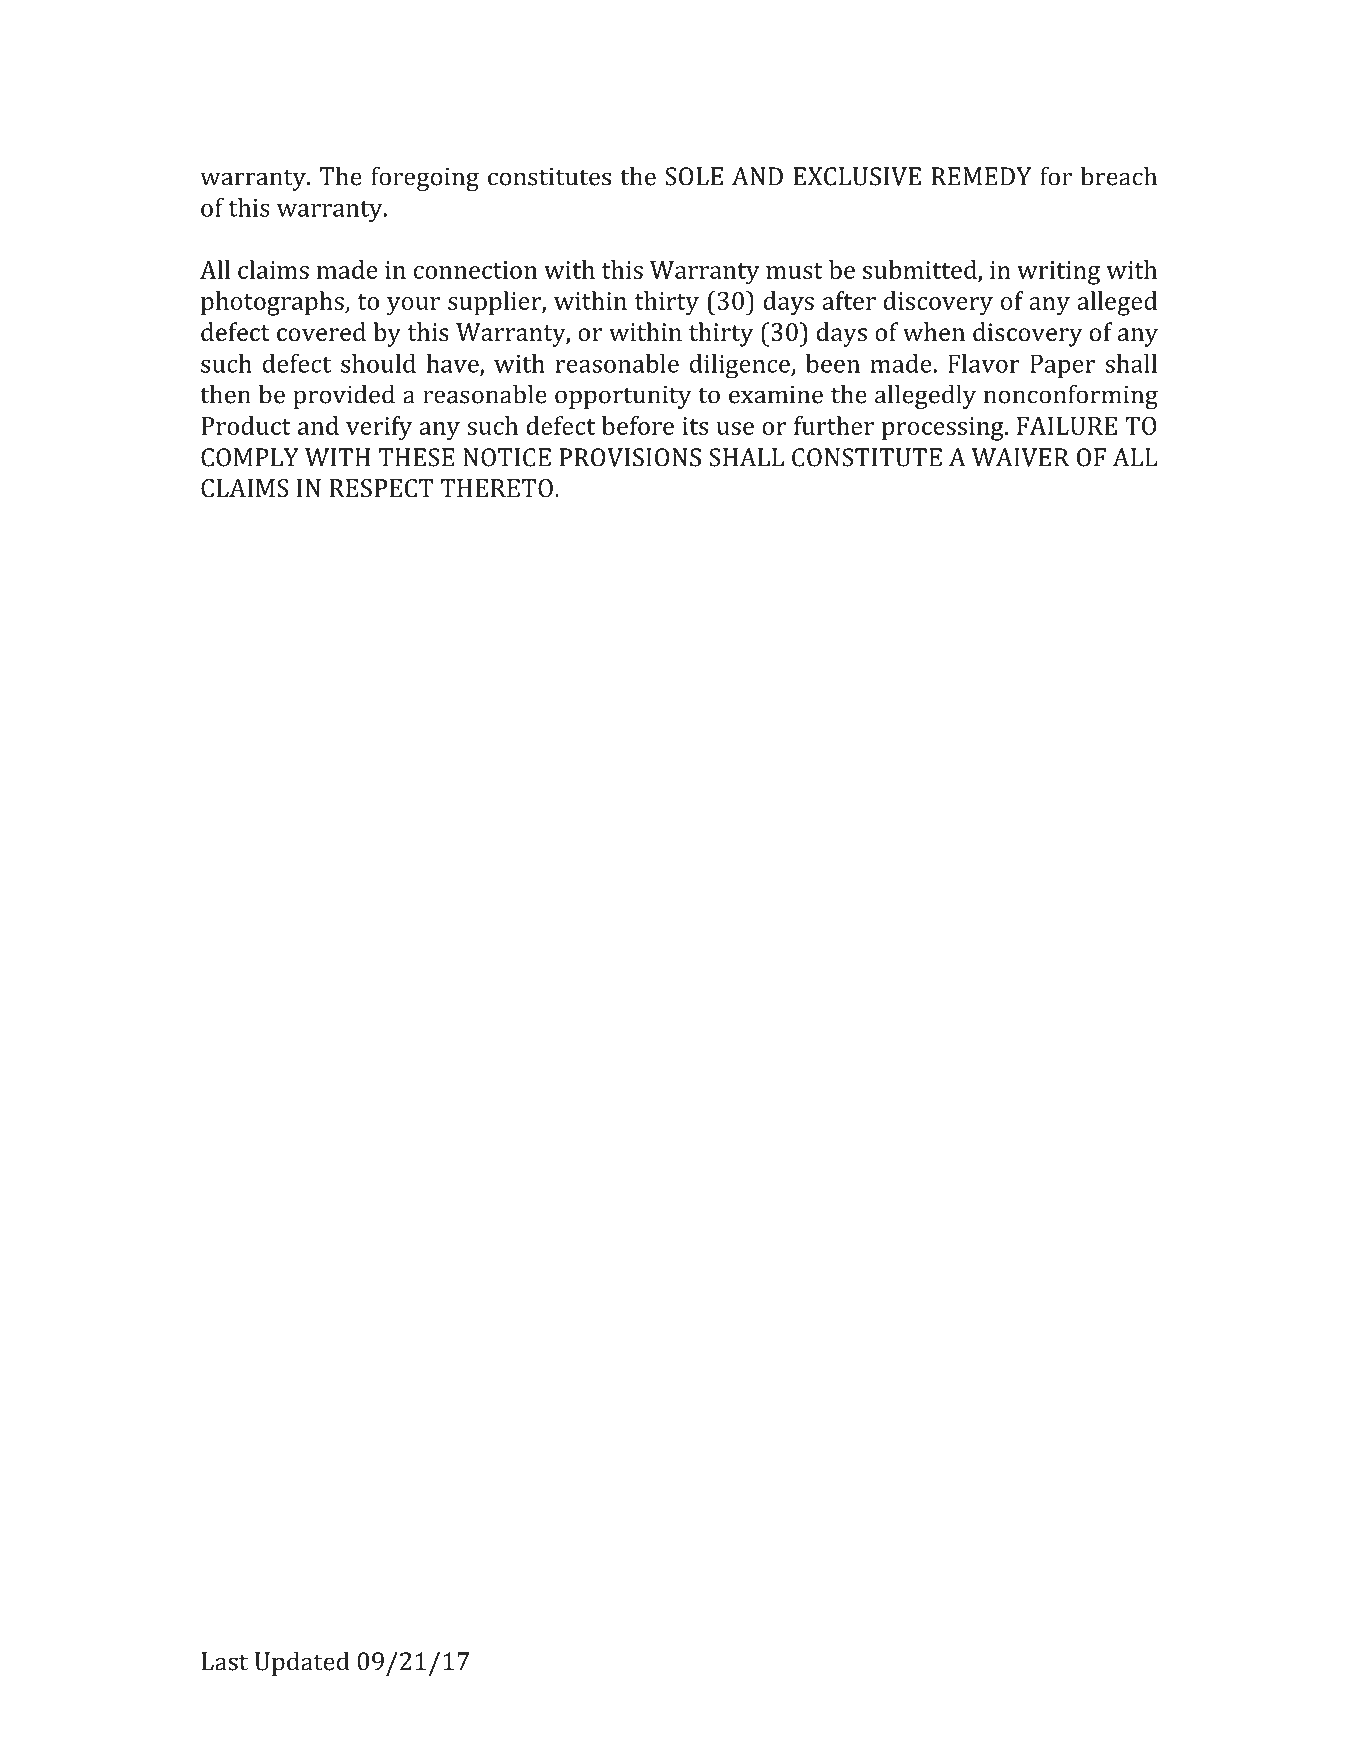 The height and width of the screenshot is (1756, 1357). Describe the element at coordinates (425, 178) in the screenshot. I see `foregoing` at that location.
